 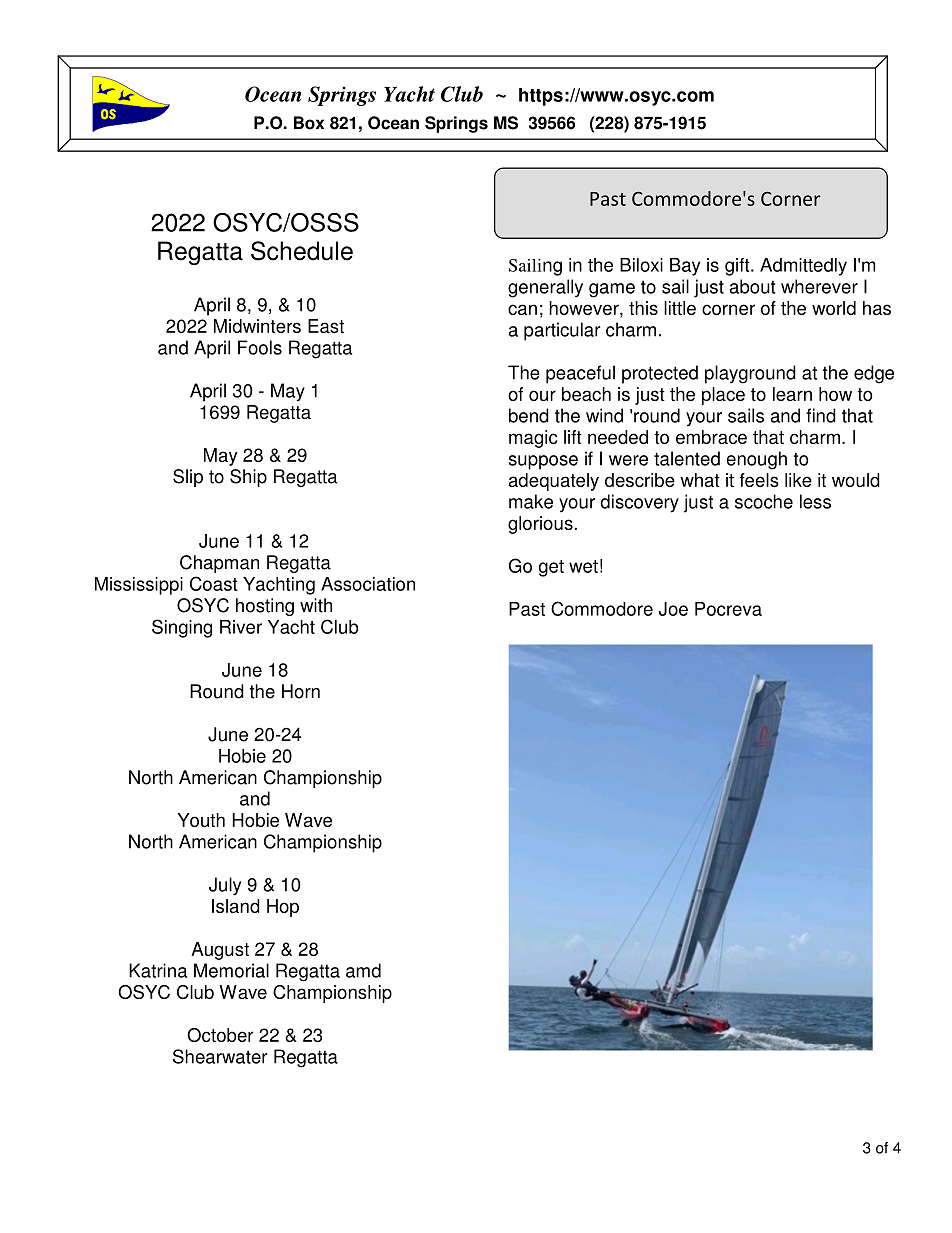 What do you see at coordinates (673, 609) in the image?
I see `Joe` at bounding box center [673, 609].
